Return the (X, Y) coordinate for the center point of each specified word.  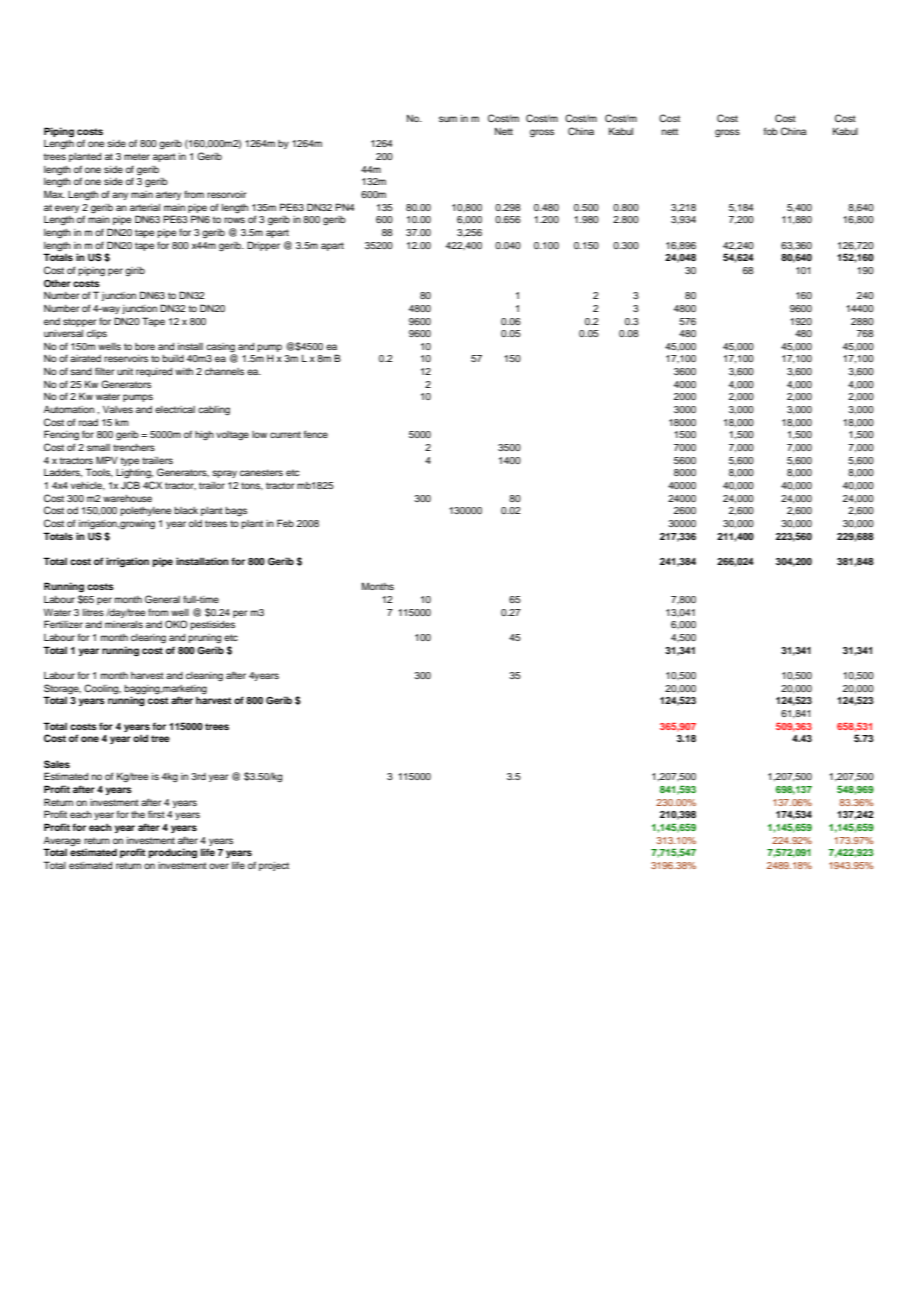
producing (173, 853)
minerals (124, 624)
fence (316, 434)
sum (448, 119)
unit (125, 371)
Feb (285, 523)
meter (137, 156)
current (285, 434)
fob (771, 131)
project (274, 866)
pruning (204, 639)
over (219, 866)
